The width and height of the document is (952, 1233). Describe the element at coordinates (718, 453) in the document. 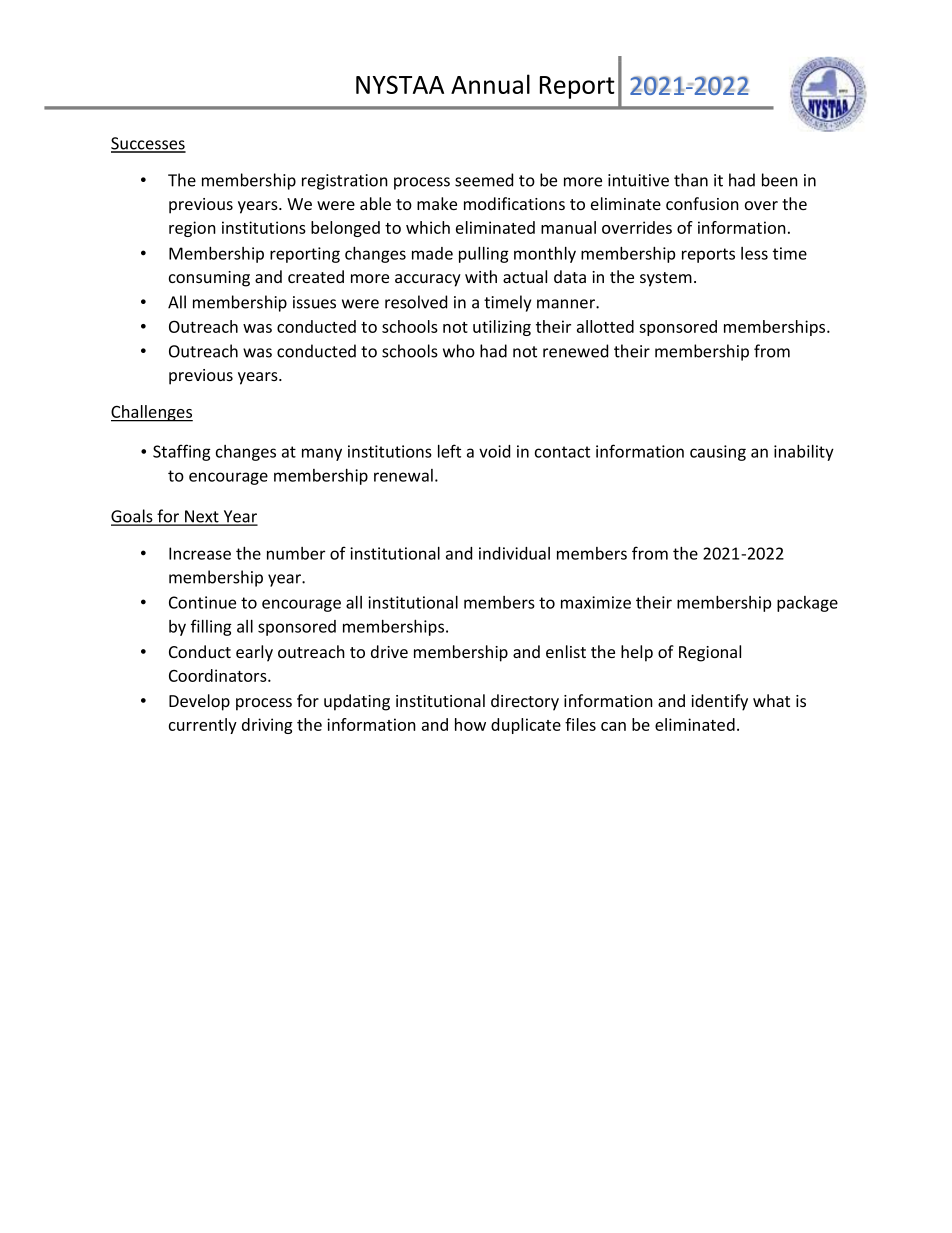

I see `causing` at that location.
